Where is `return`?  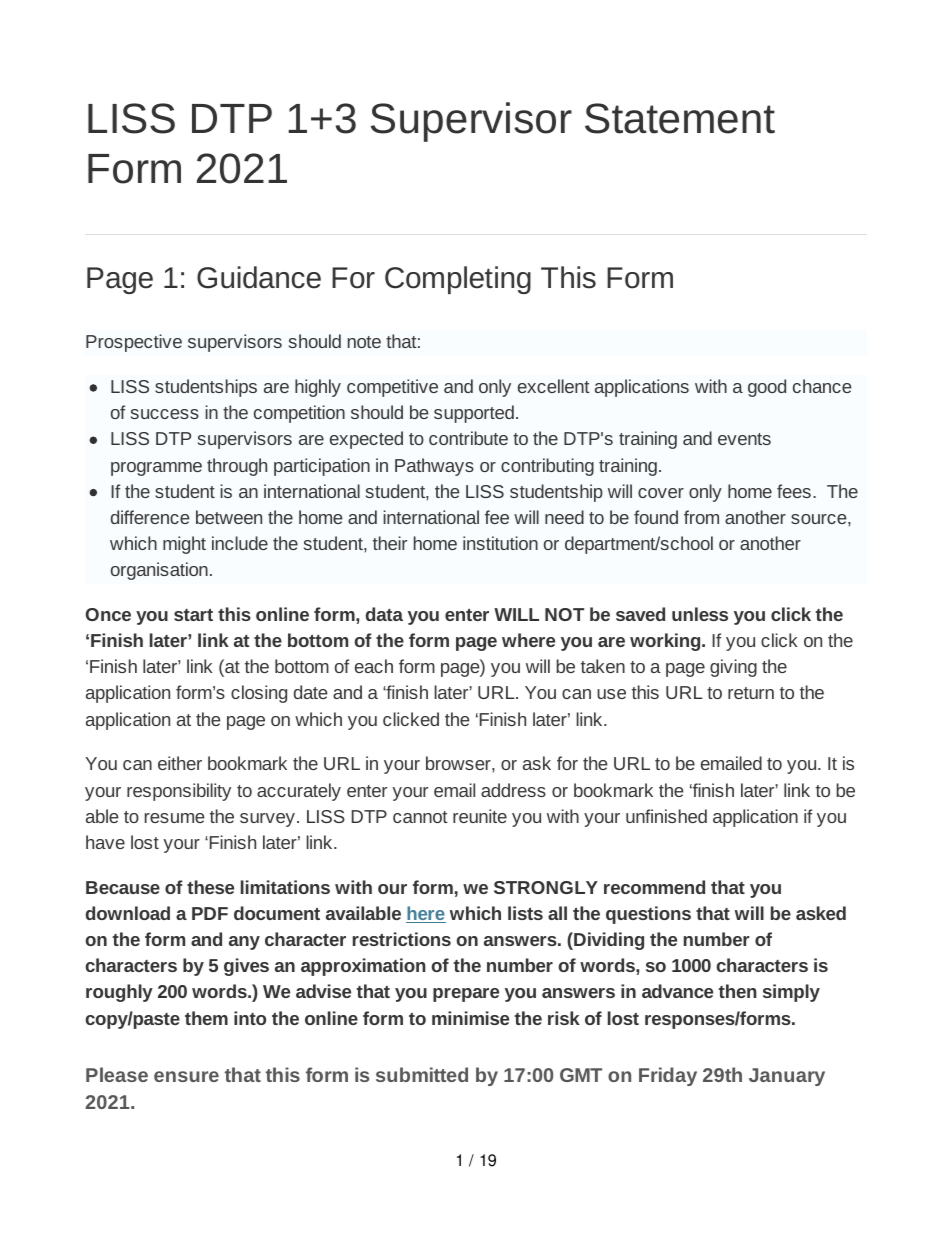 return is located at coordinates (751, 693).
